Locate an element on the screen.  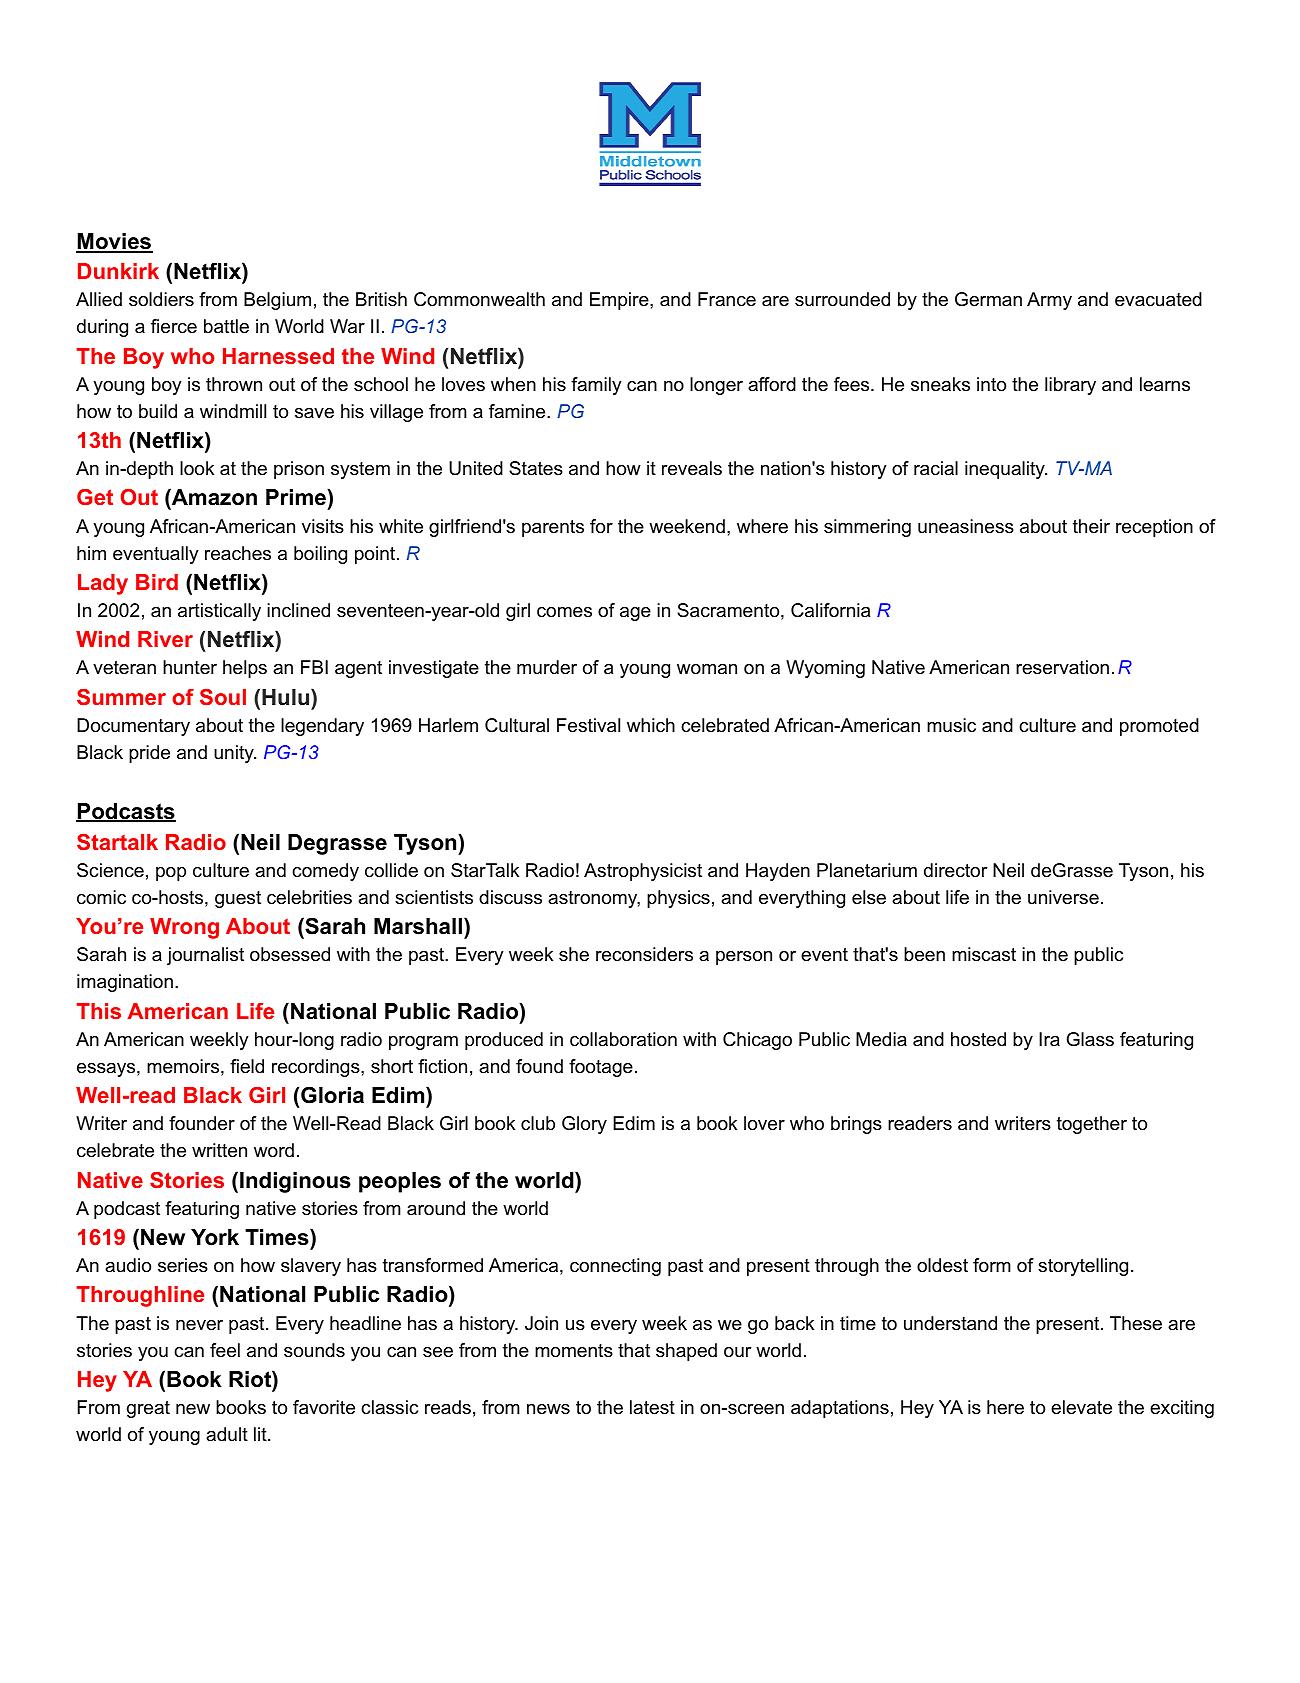
their is located at coordinates (1091, 526).
